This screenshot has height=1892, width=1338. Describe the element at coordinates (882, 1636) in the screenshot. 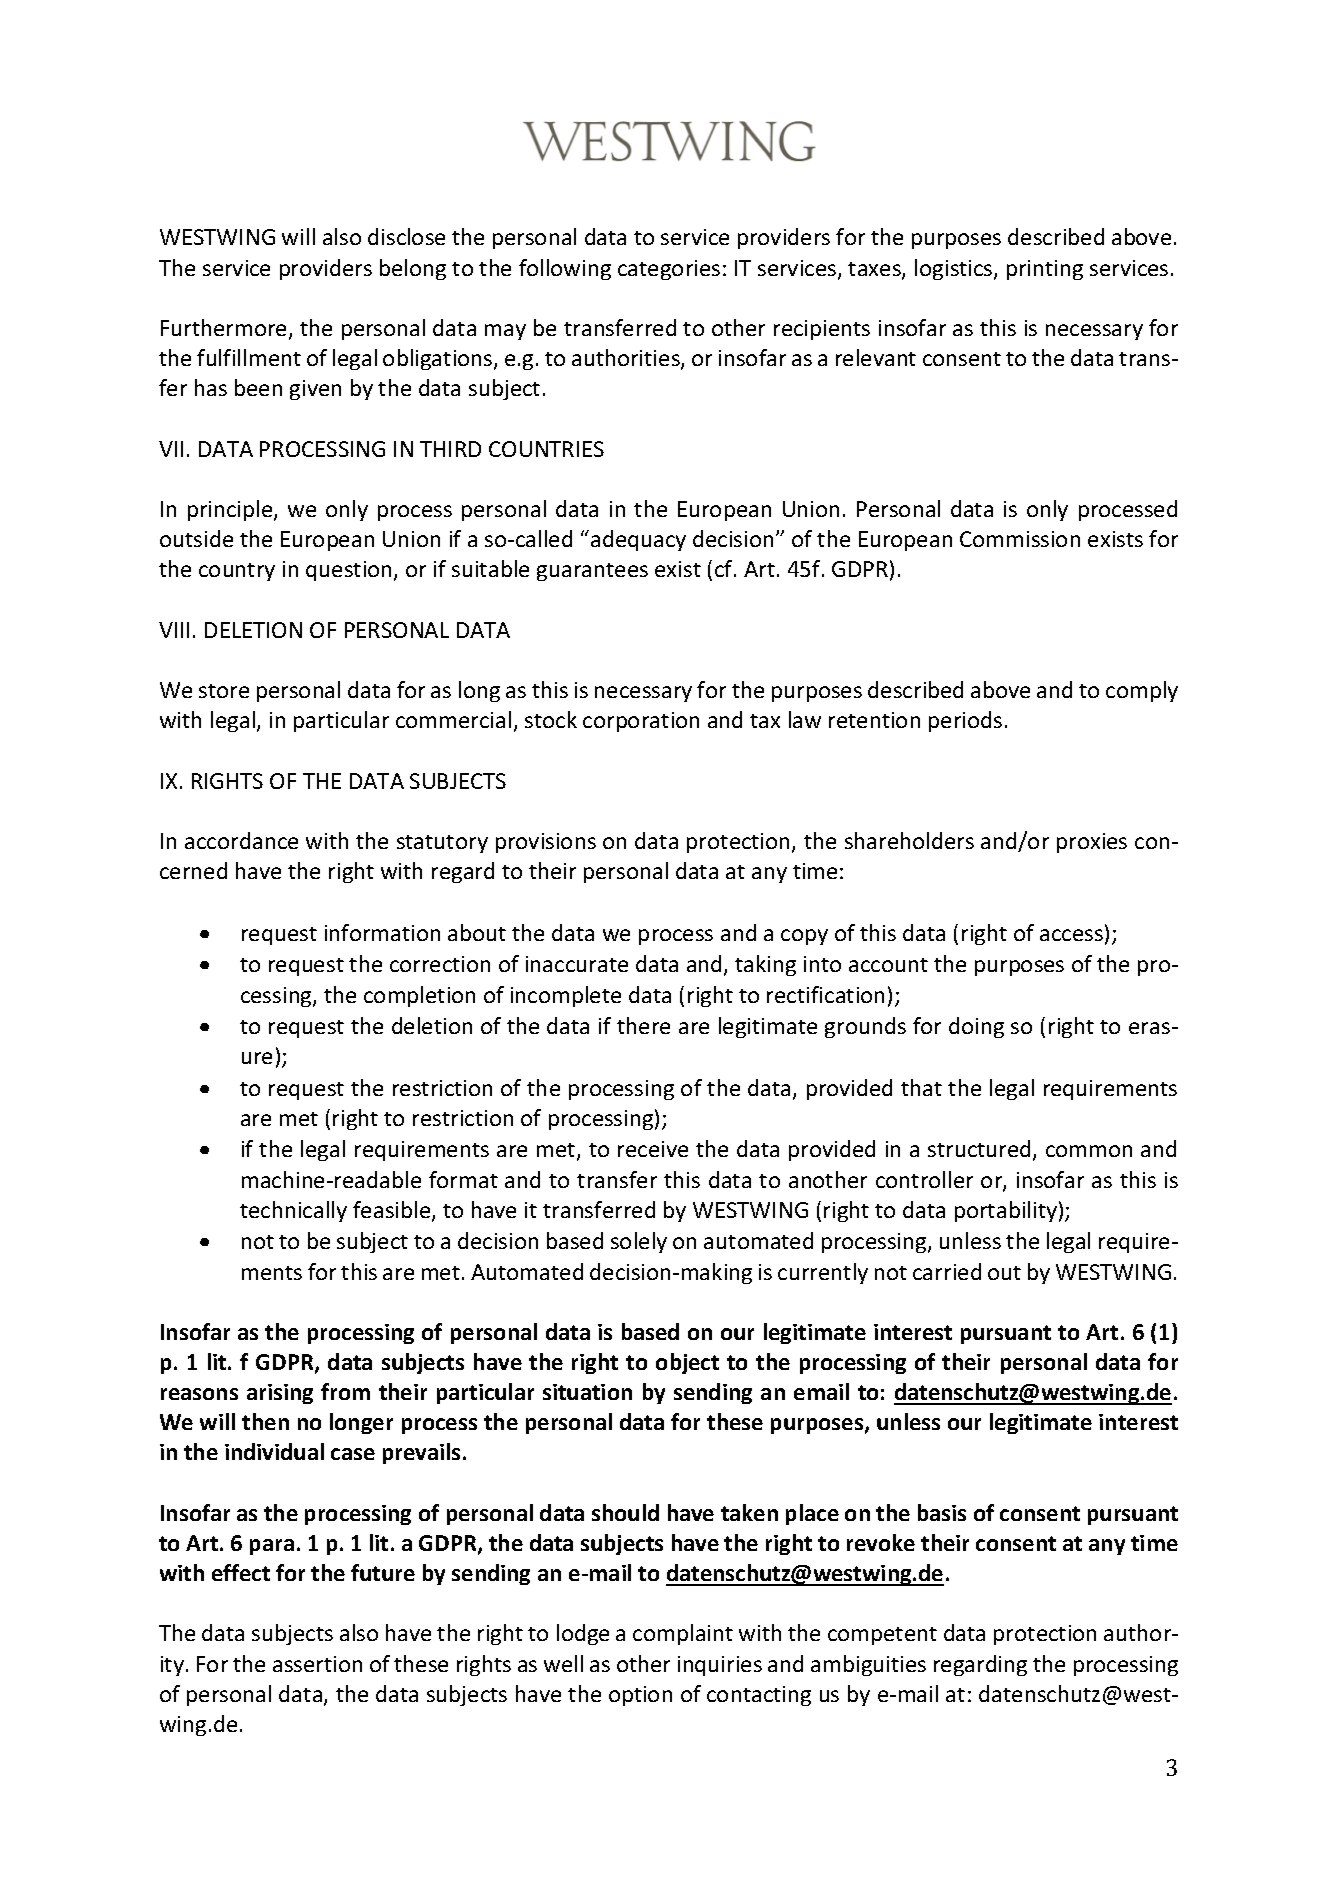

I see `competent` at that location.
